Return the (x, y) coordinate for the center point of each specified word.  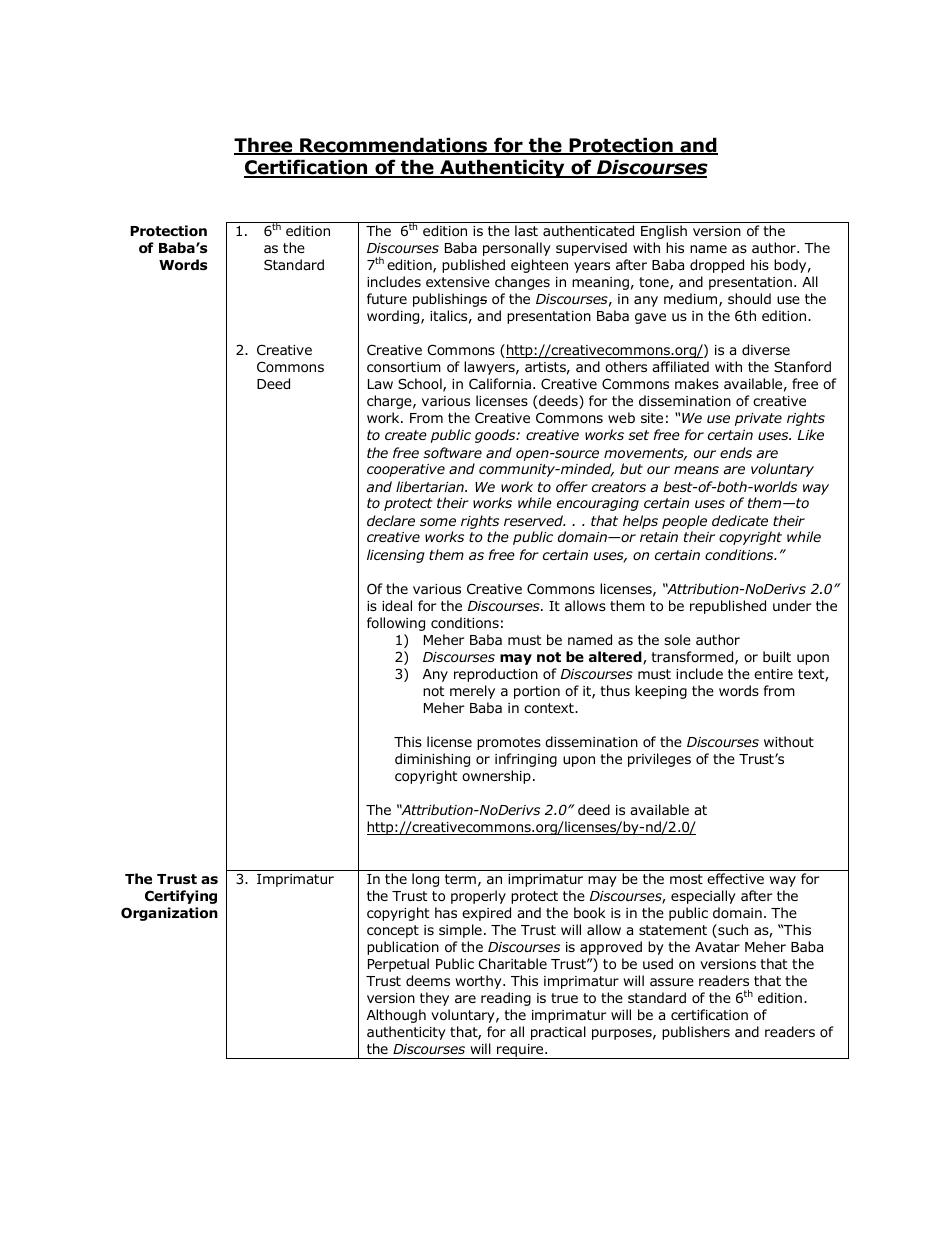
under (792, 606)
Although (396, 1016)
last (526, 230)
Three (264, 146)
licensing (396, 556)
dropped (717, 266)
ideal (397, 606)
